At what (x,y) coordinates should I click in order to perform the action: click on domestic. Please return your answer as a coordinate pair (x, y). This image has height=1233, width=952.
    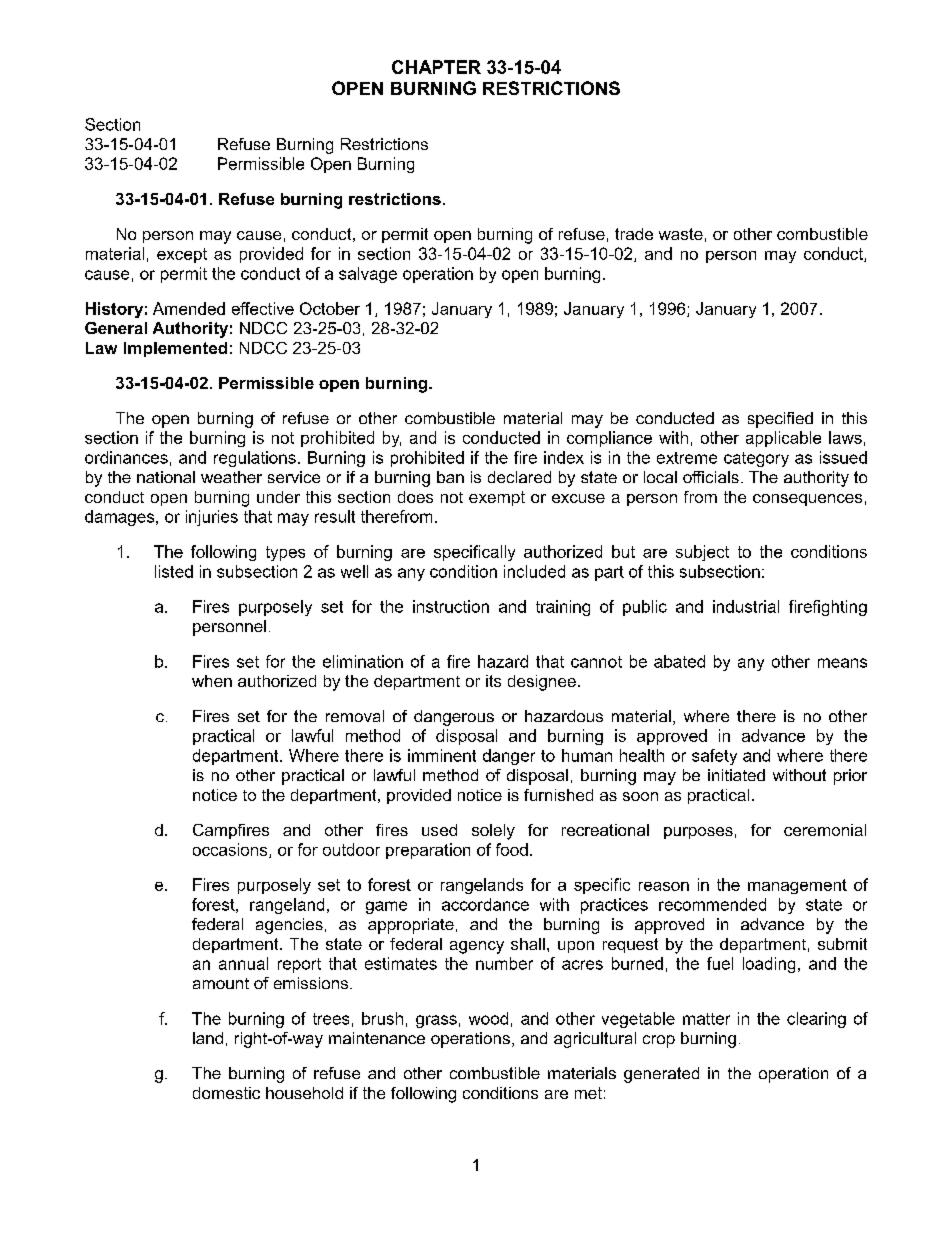
    Looking at the image, I should click on (226, 1093).
